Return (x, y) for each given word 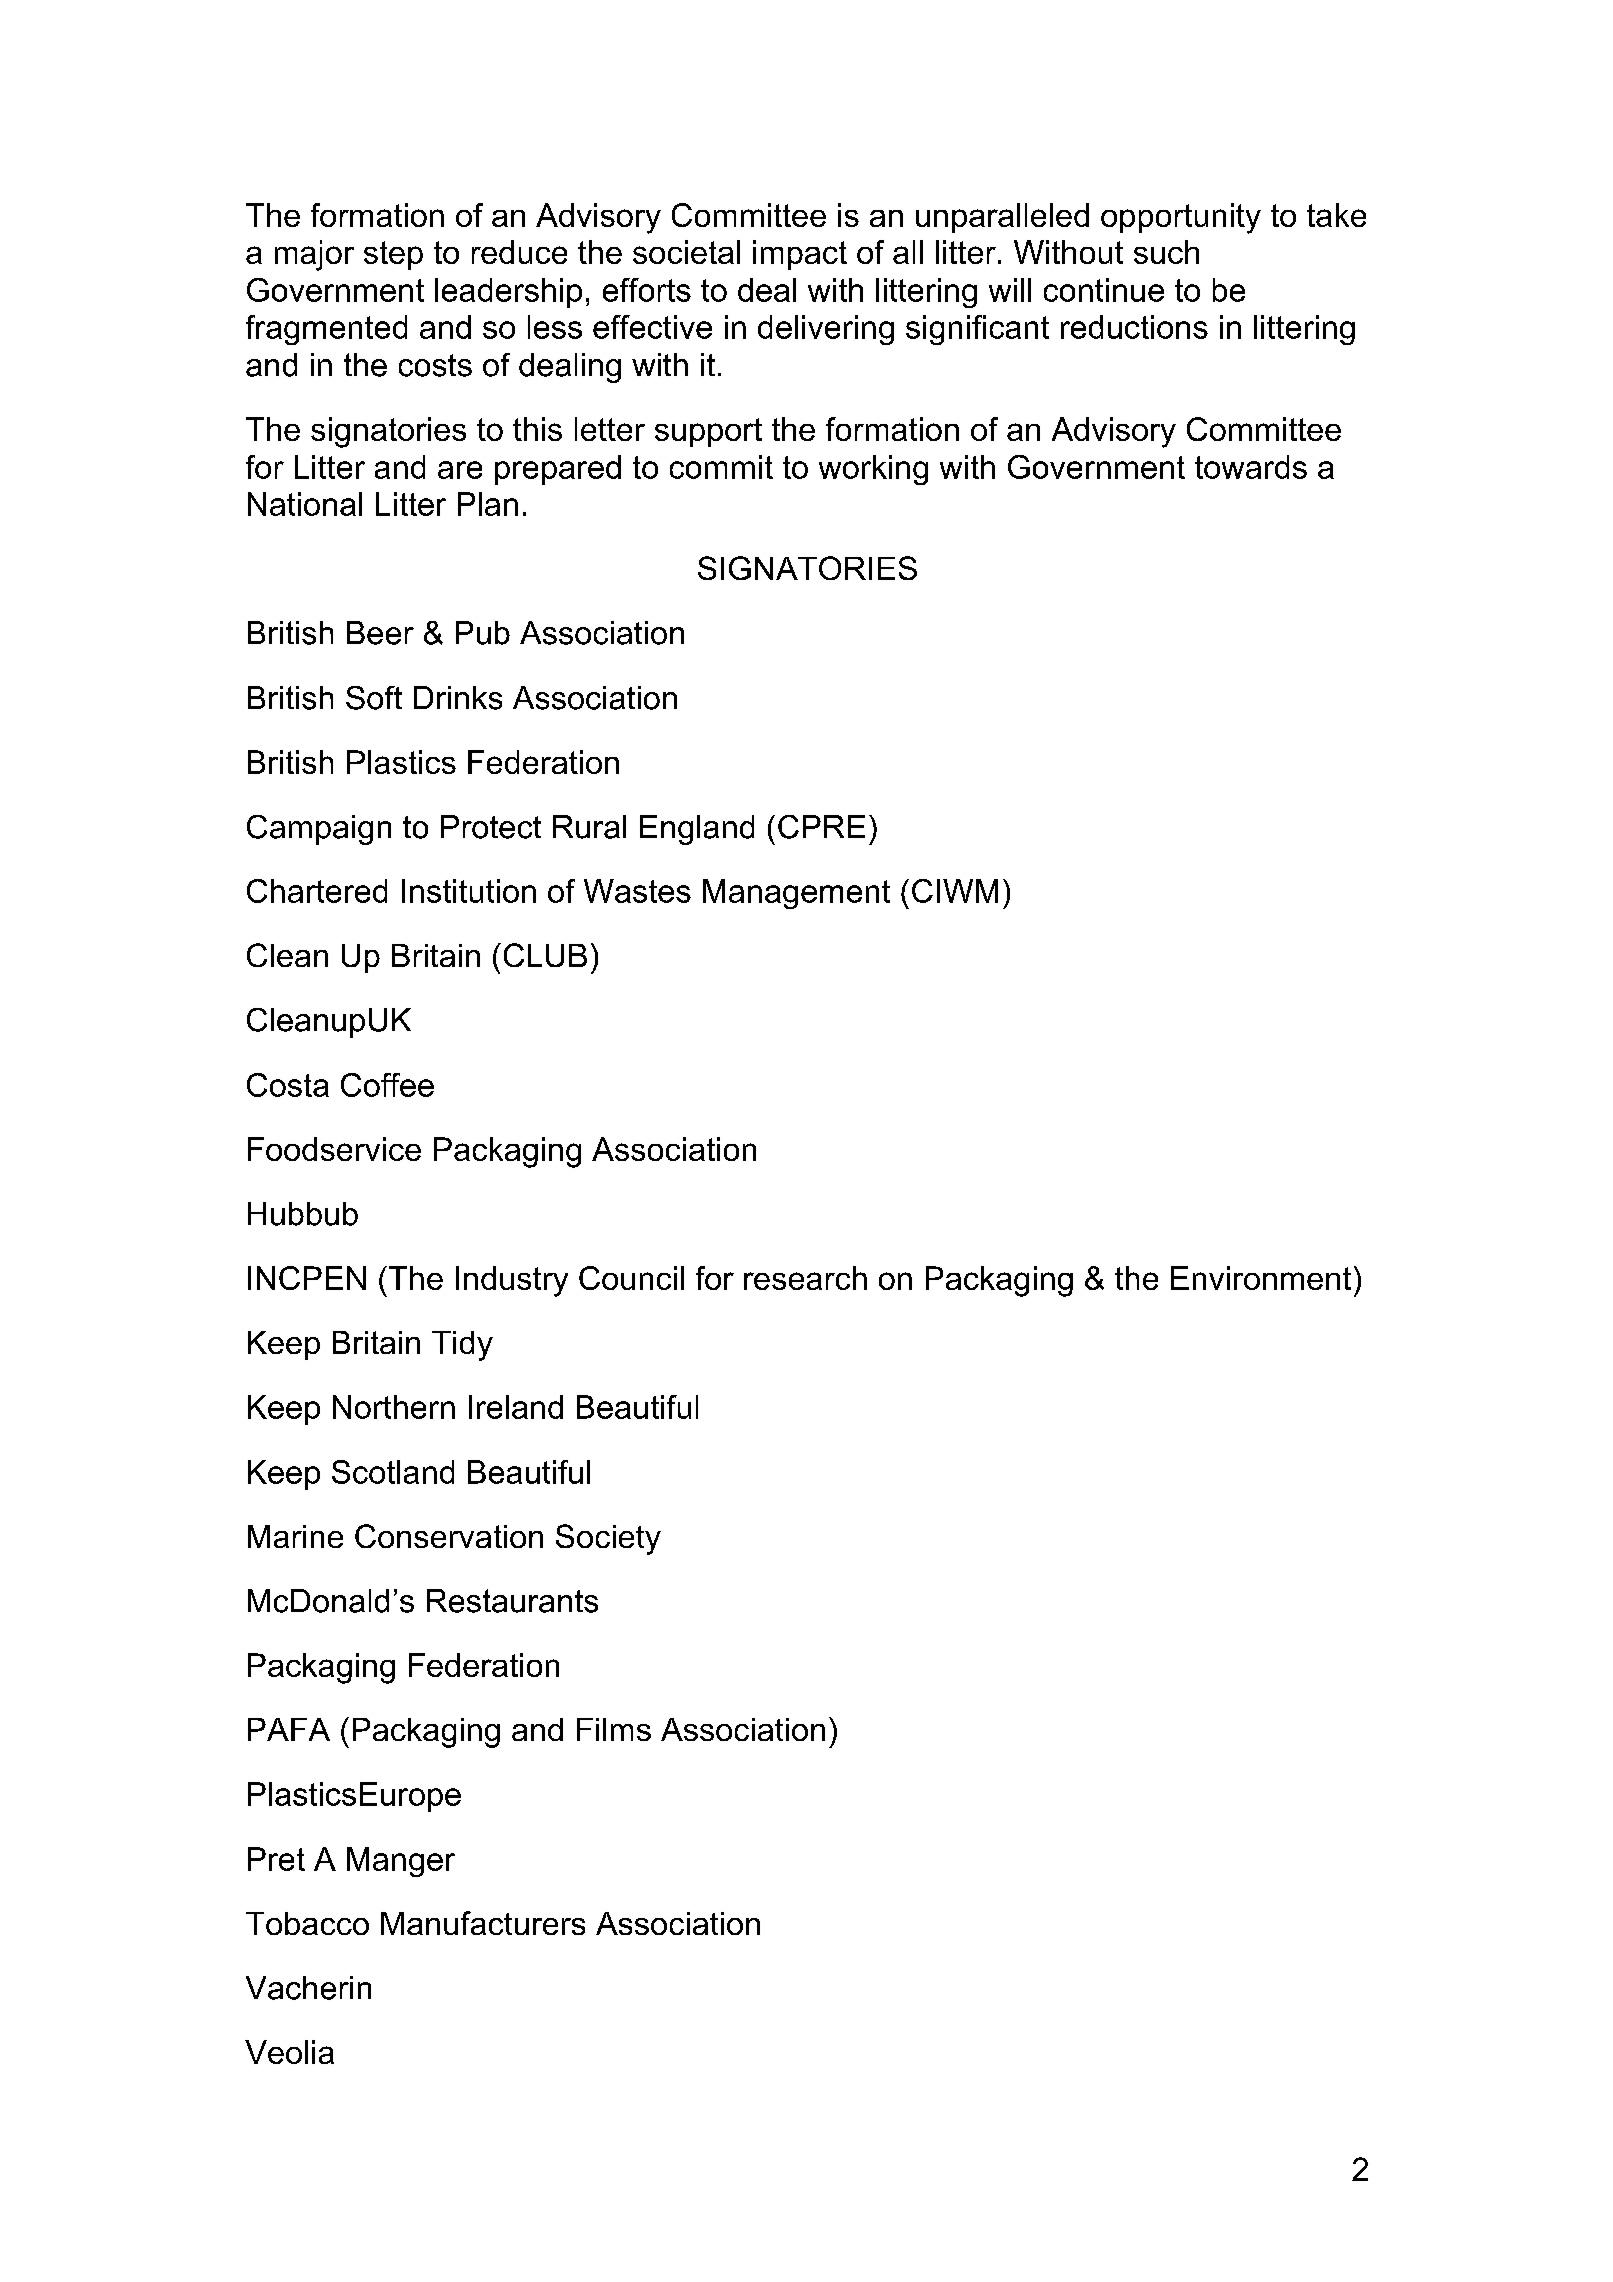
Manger (401, 1862)
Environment (1261, 1278)
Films (614, 1729)
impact (800, 255)
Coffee (387, 1085)
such (1166, 252)
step (393, 255)
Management (796, 894)
